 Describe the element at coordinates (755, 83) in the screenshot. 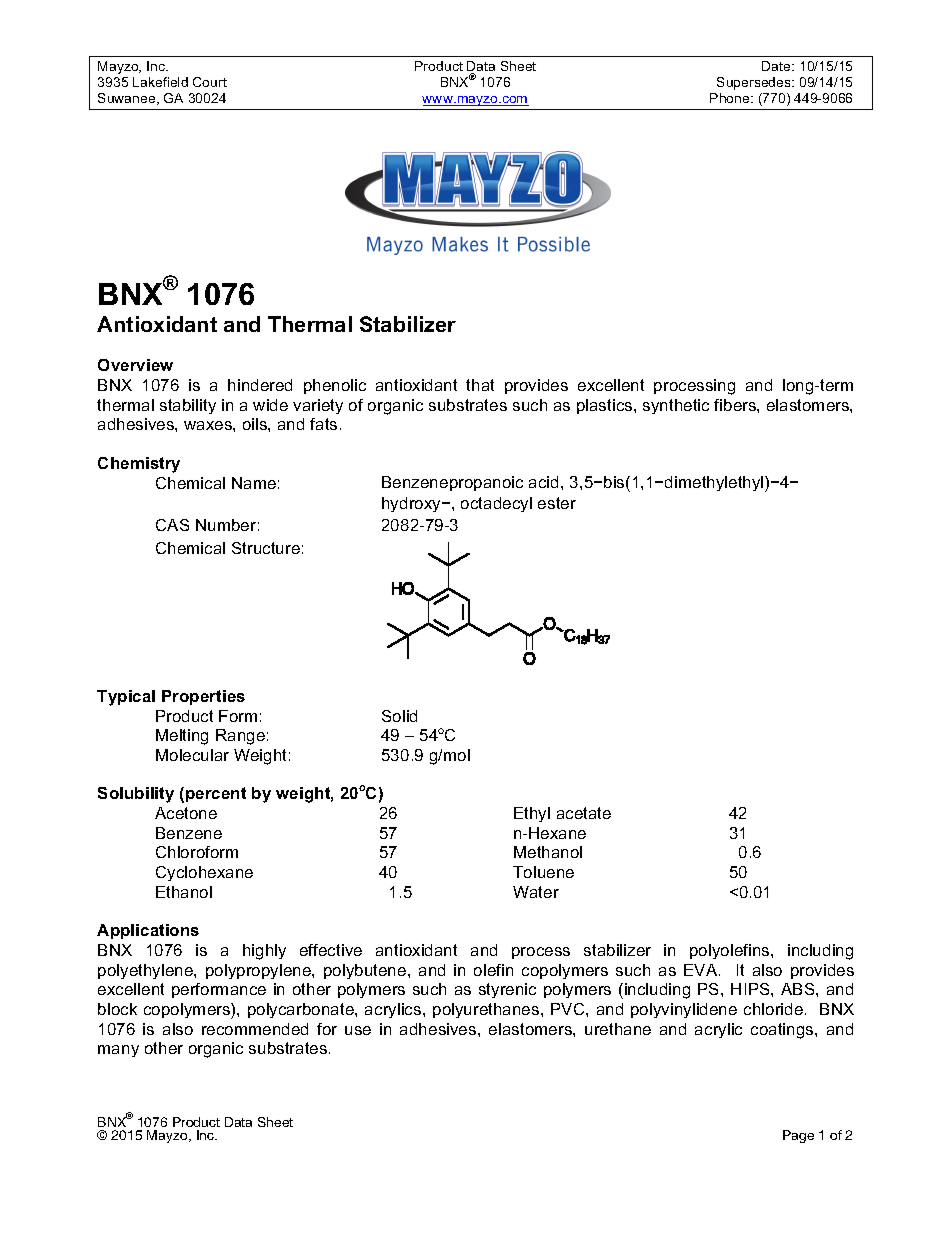

I see `Supersedes` at that location.
